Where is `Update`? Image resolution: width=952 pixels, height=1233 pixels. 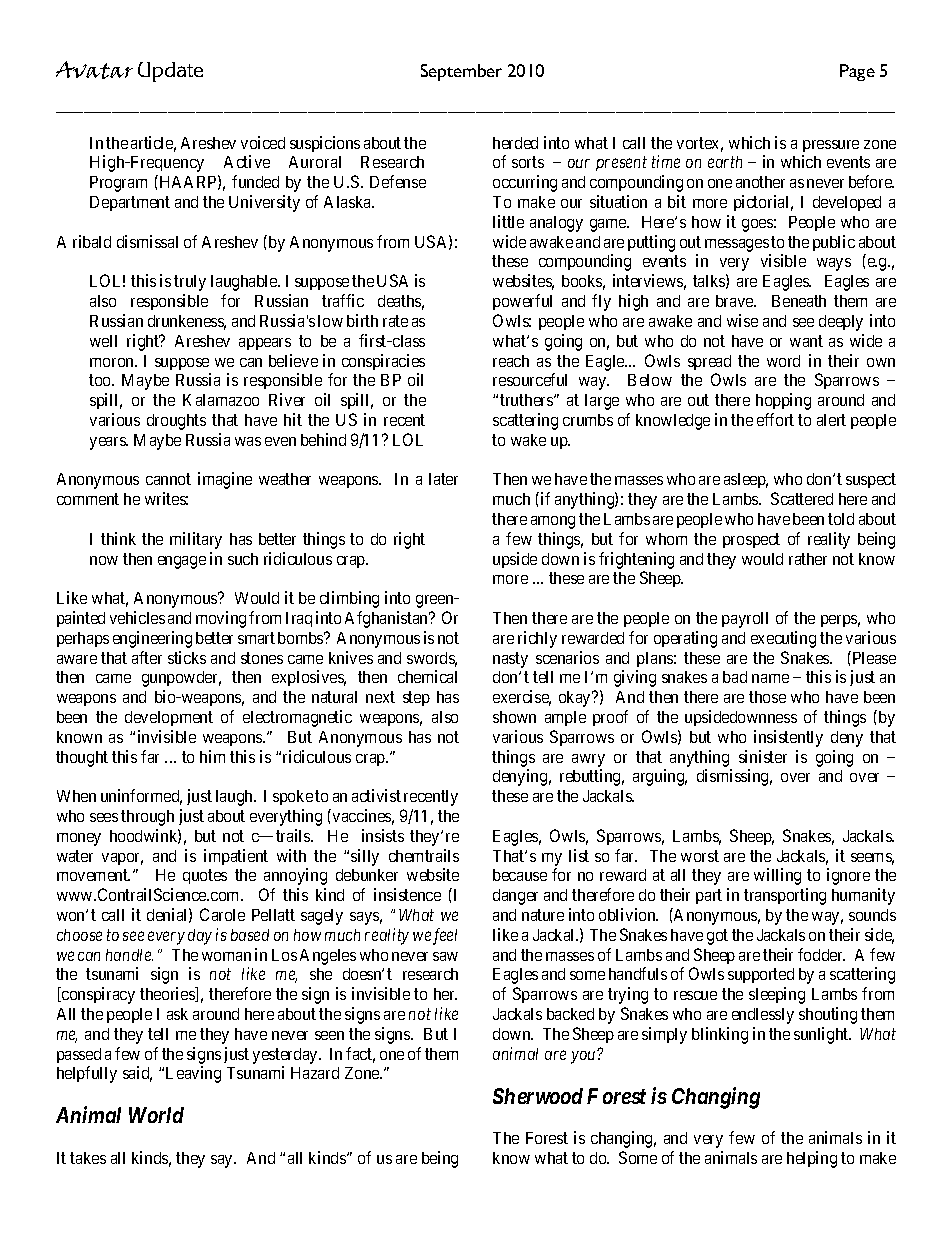 Update is located at coordinates (170, 72).
